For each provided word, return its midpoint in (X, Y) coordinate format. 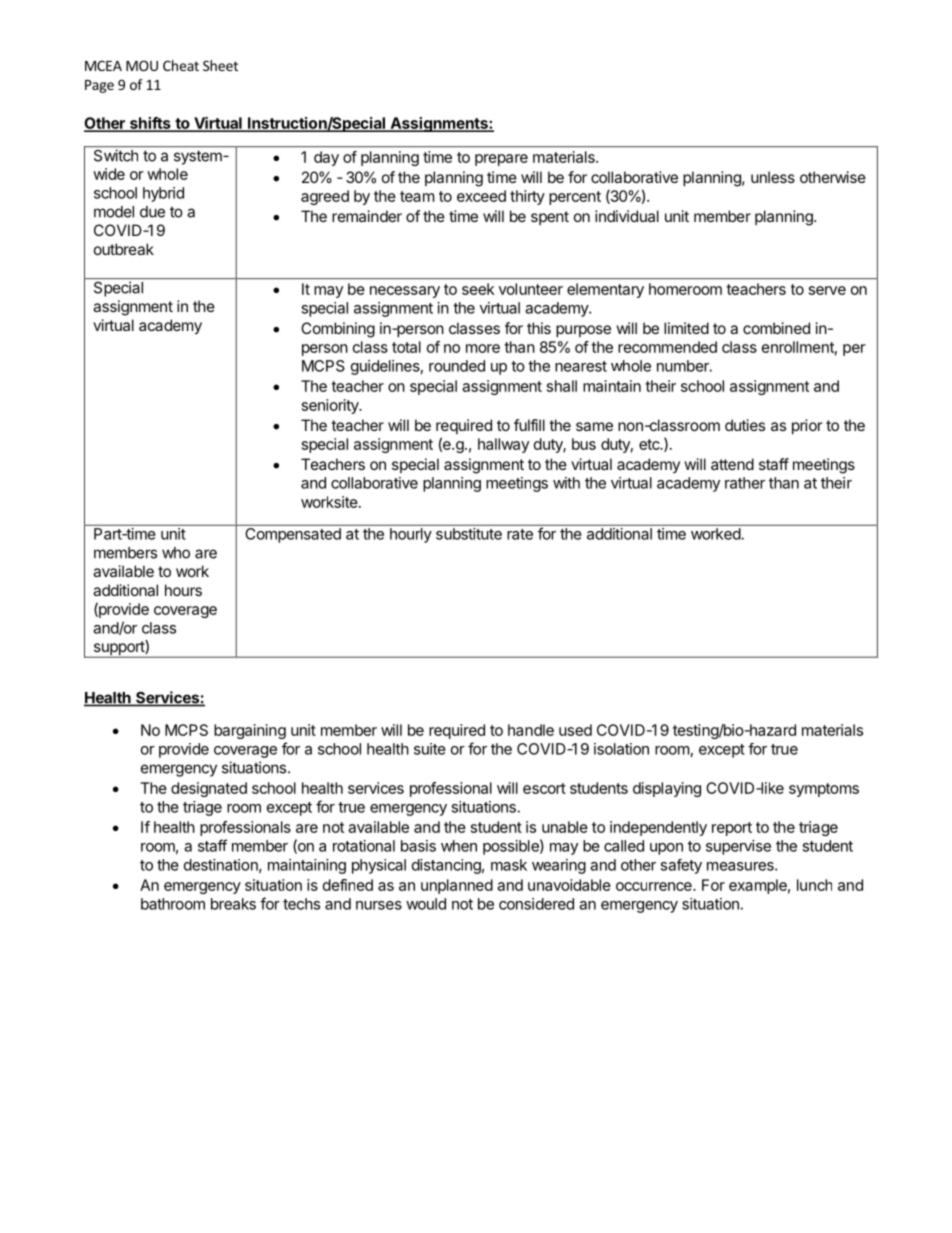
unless (773, 177)
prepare (501, 160)
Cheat (181, 65)
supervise (738, 847)
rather (745, 483)
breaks (233, 904)
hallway (503, 445)
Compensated (293, 535)
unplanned (457, 886)
